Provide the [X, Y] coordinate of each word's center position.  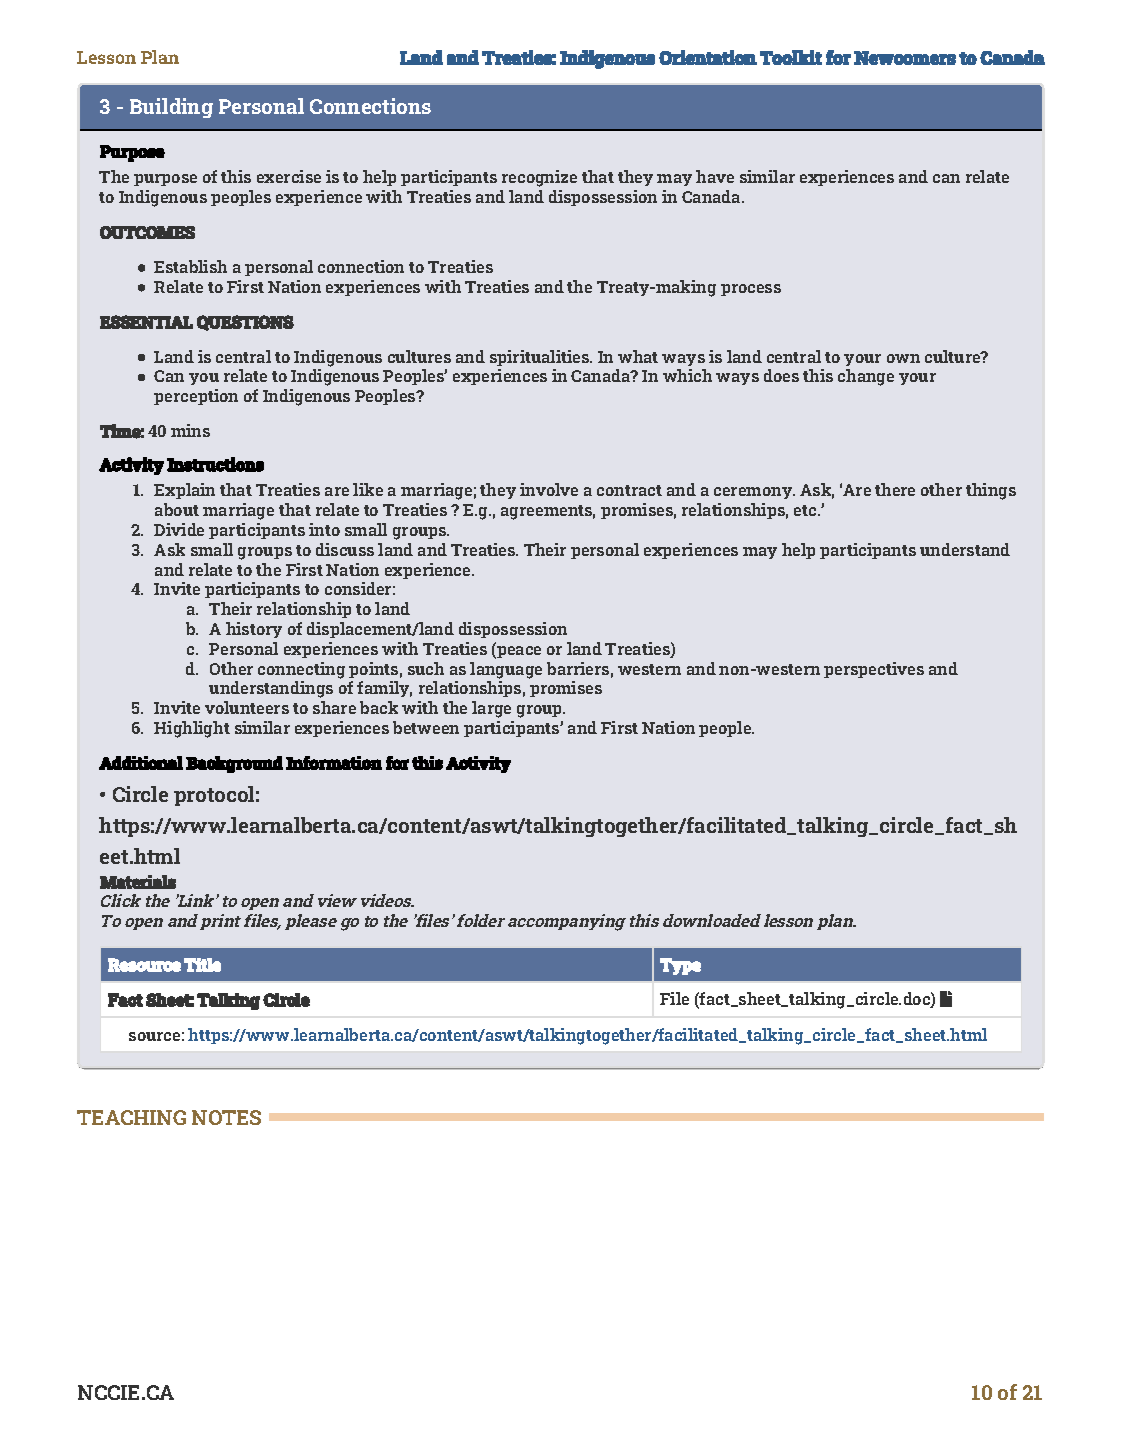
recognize [539, 178]
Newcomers [905, 58]
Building [171, 108]
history [254, 630]
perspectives [874, 670]
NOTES [226, 1117]
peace [518, 652]
